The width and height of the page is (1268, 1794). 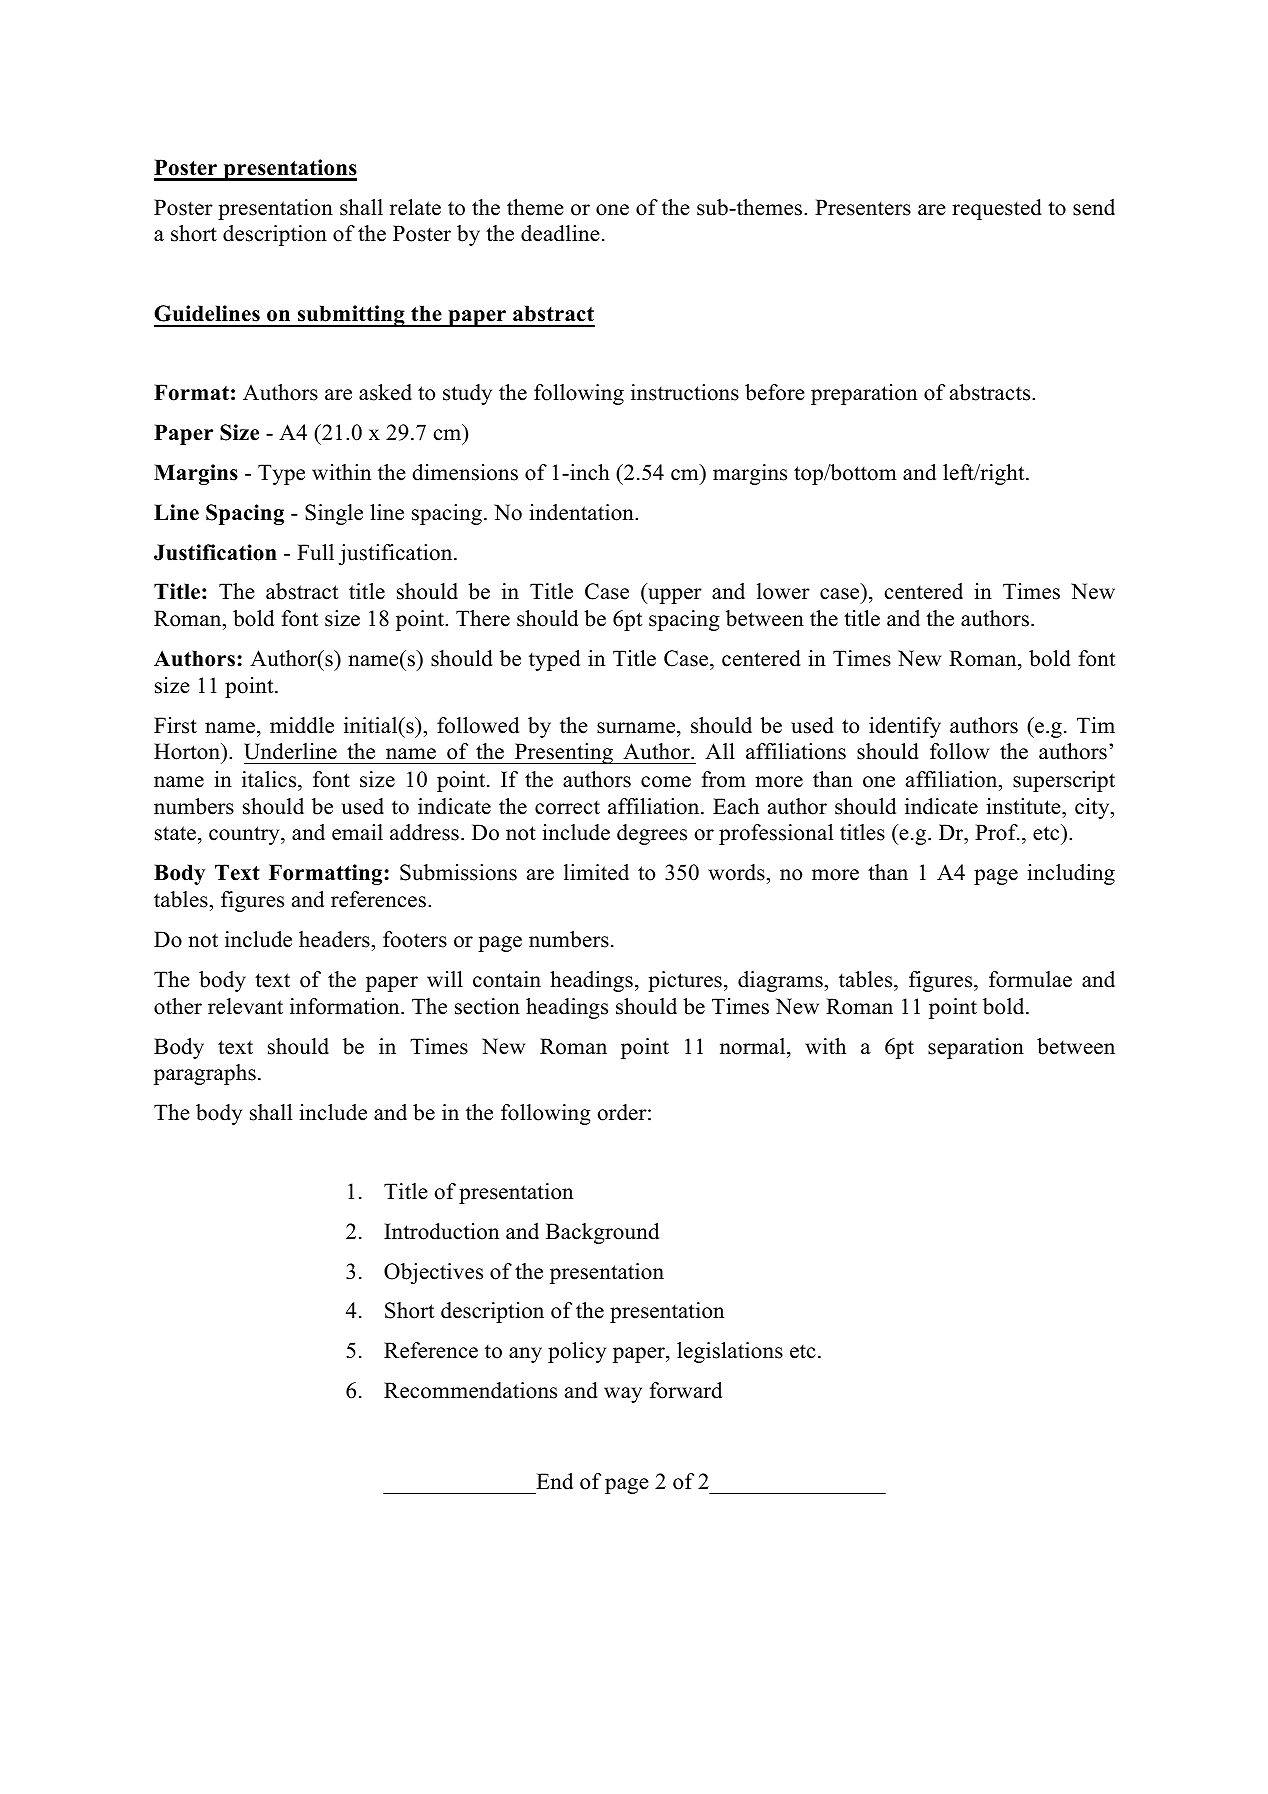 I want to click on separation, so click(x=976, y=1048).
